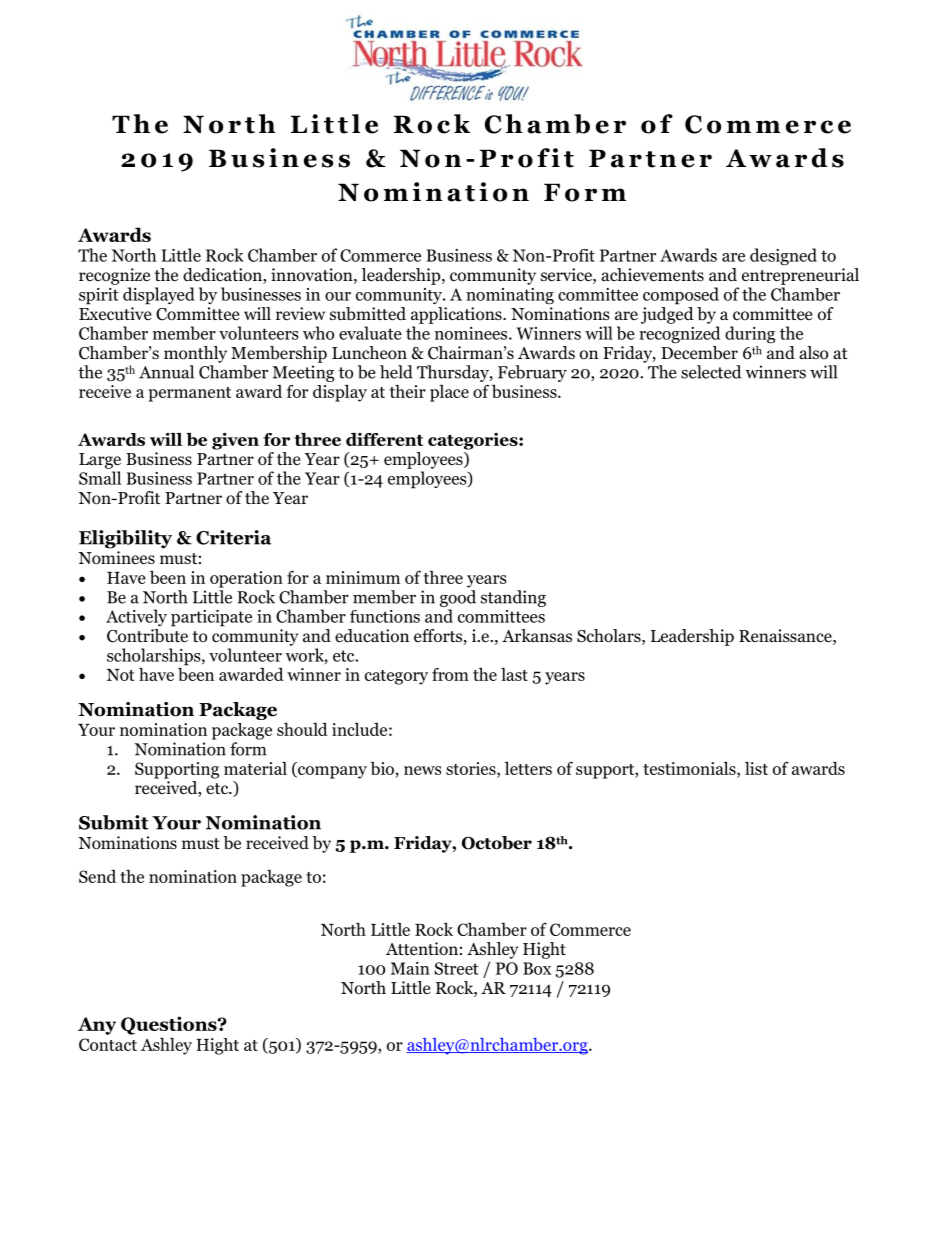 The width and height of the screenshot is (952, 1233). I want to click on Send, so click(97, 876).
